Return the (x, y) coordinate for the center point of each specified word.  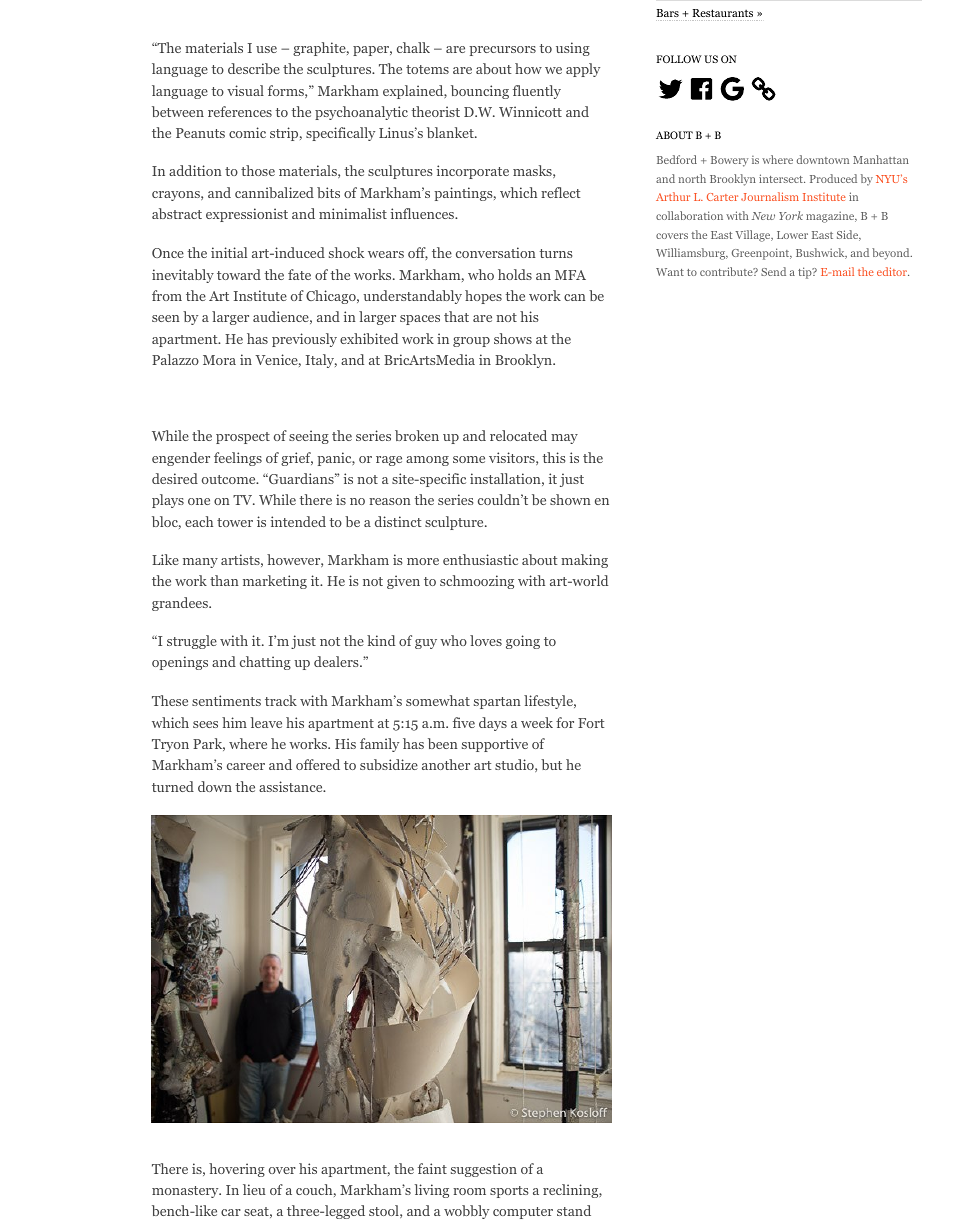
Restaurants (723, 13)
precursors (502, 51)
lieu (254, 1189)
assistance (292, 786)
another (446, 764)
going (523, 642)
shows (513, 338)
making (584, 561)
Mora (219, 360)
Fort (591, 723)
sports (509, 1192)
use (266, 49)
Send (773, 271)
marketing (275, 582)
